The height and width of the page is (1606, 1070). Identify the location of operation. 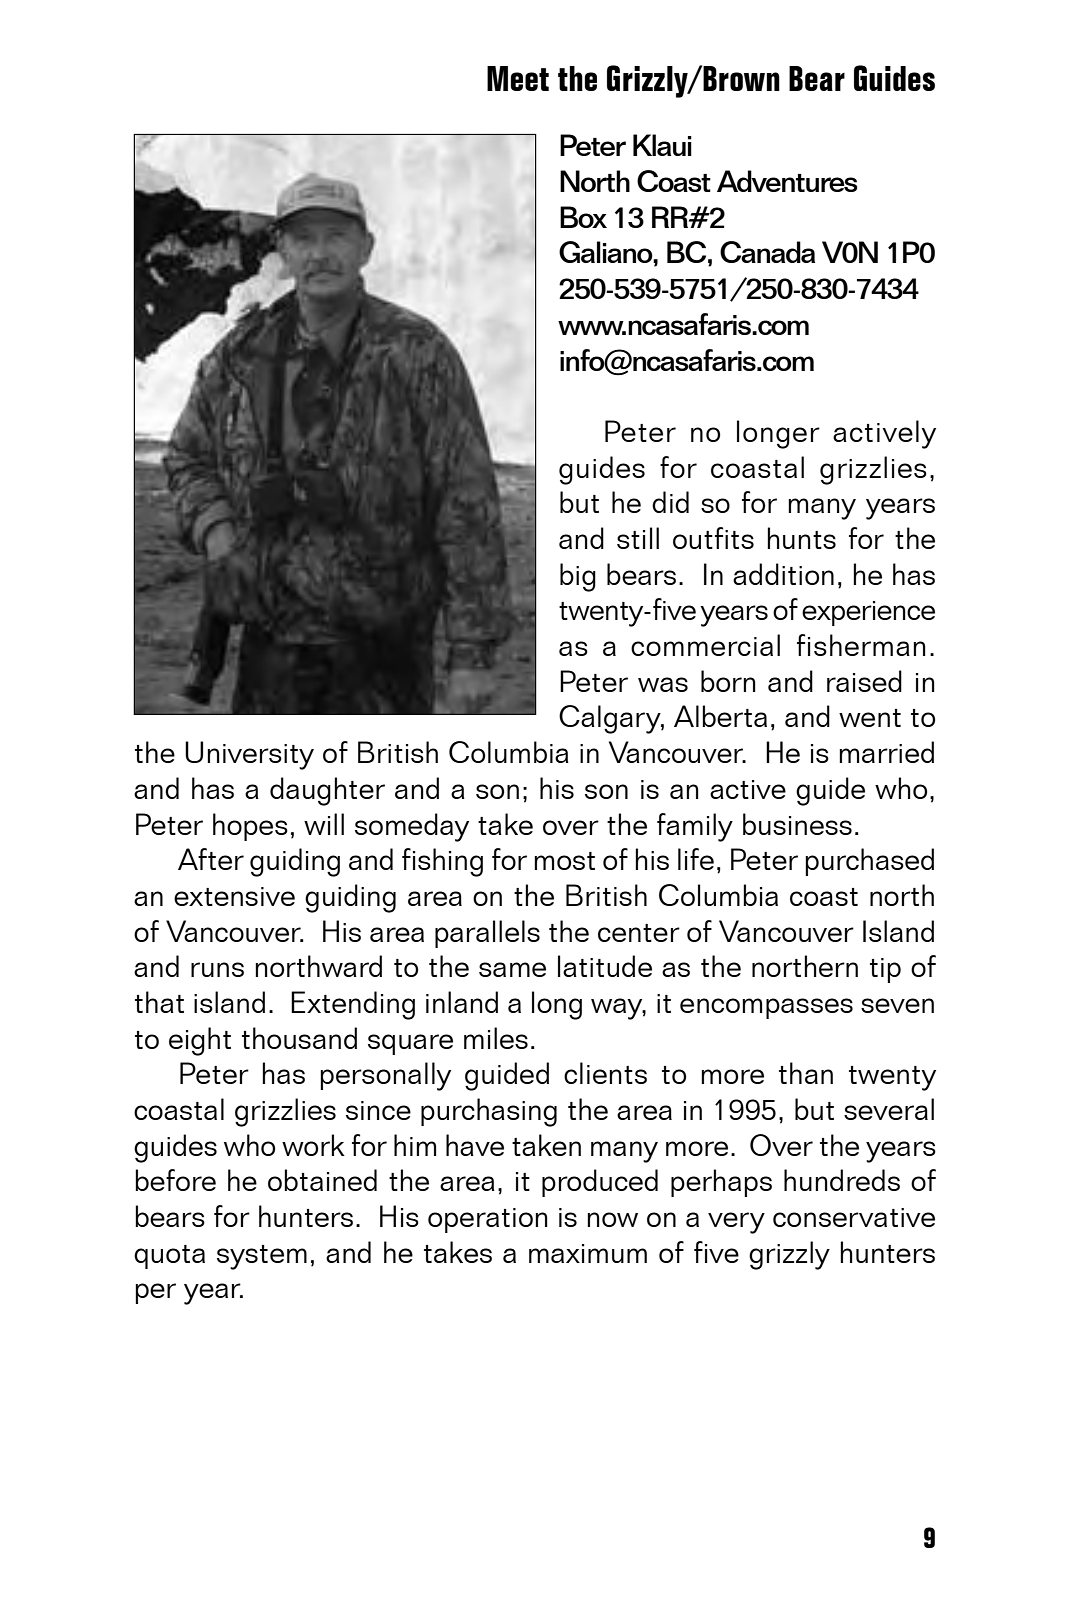
(488, 1220).
